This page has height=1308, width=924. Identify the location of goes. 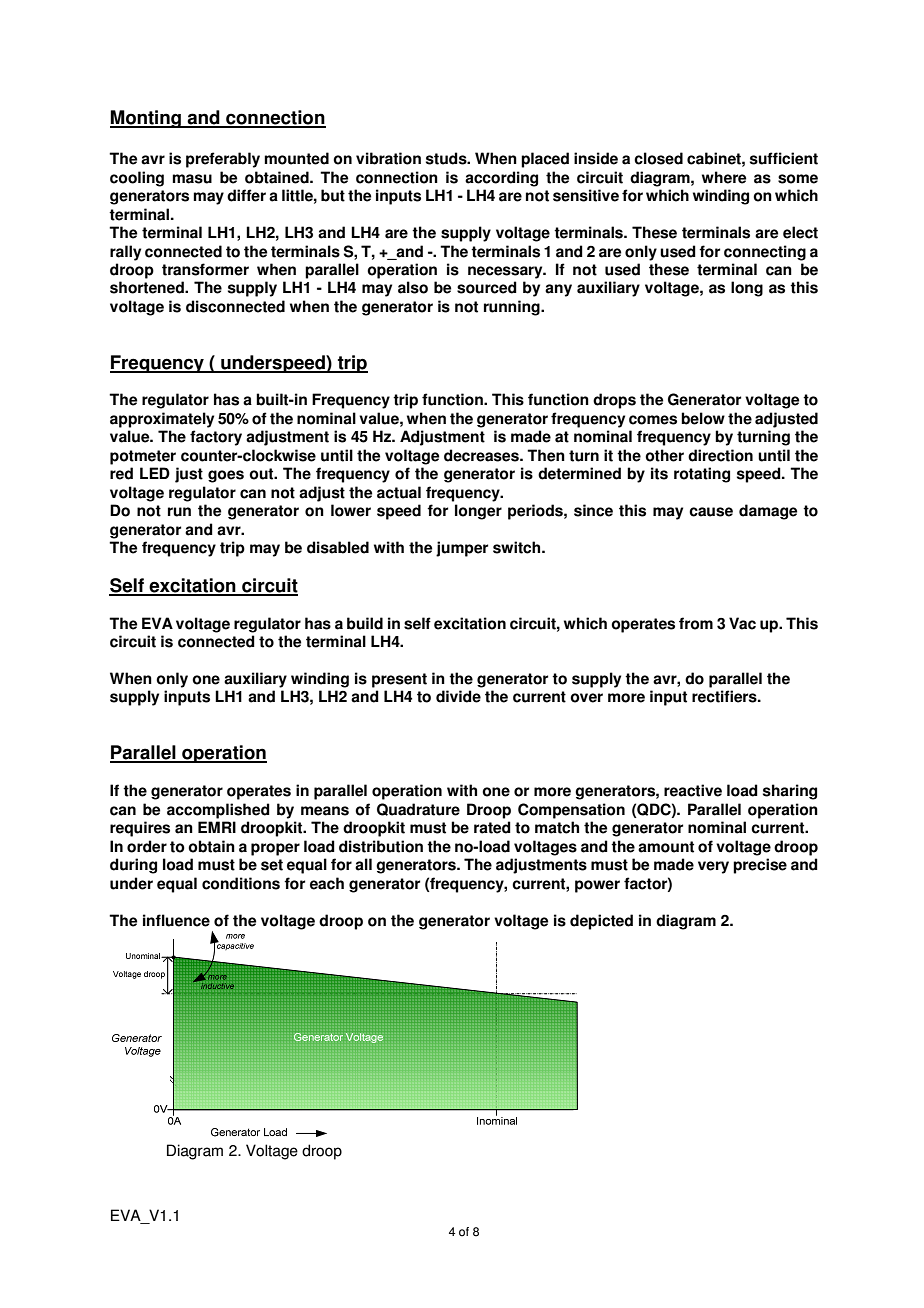
(226, 476).
